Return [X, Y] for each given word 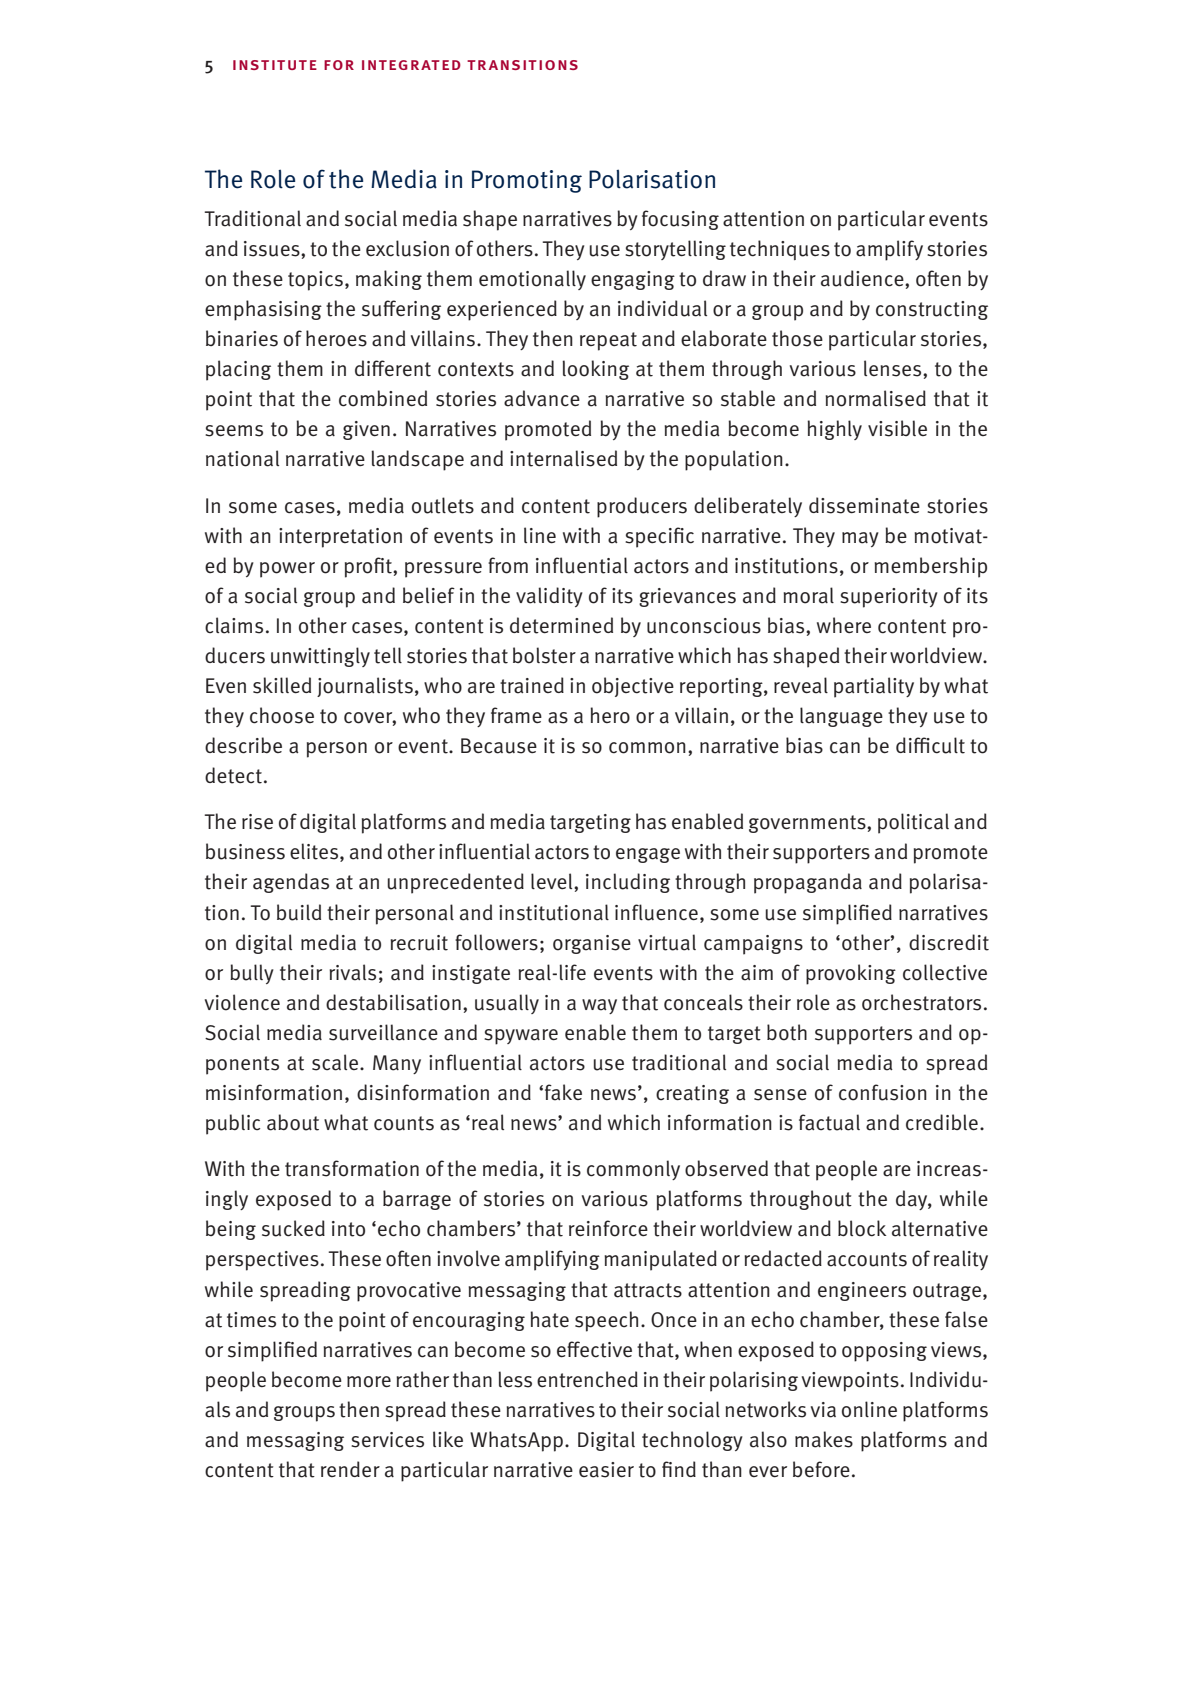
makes [824, 1439]
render [350, 1469]
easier [606, 1470]
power [287, 570]
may [860, 539]
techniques [780, 250]
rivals [352, 972]
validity [549, 597]
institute [275, 65]
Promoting [527, 181]
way [599, 1006]
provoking [851, 974]
